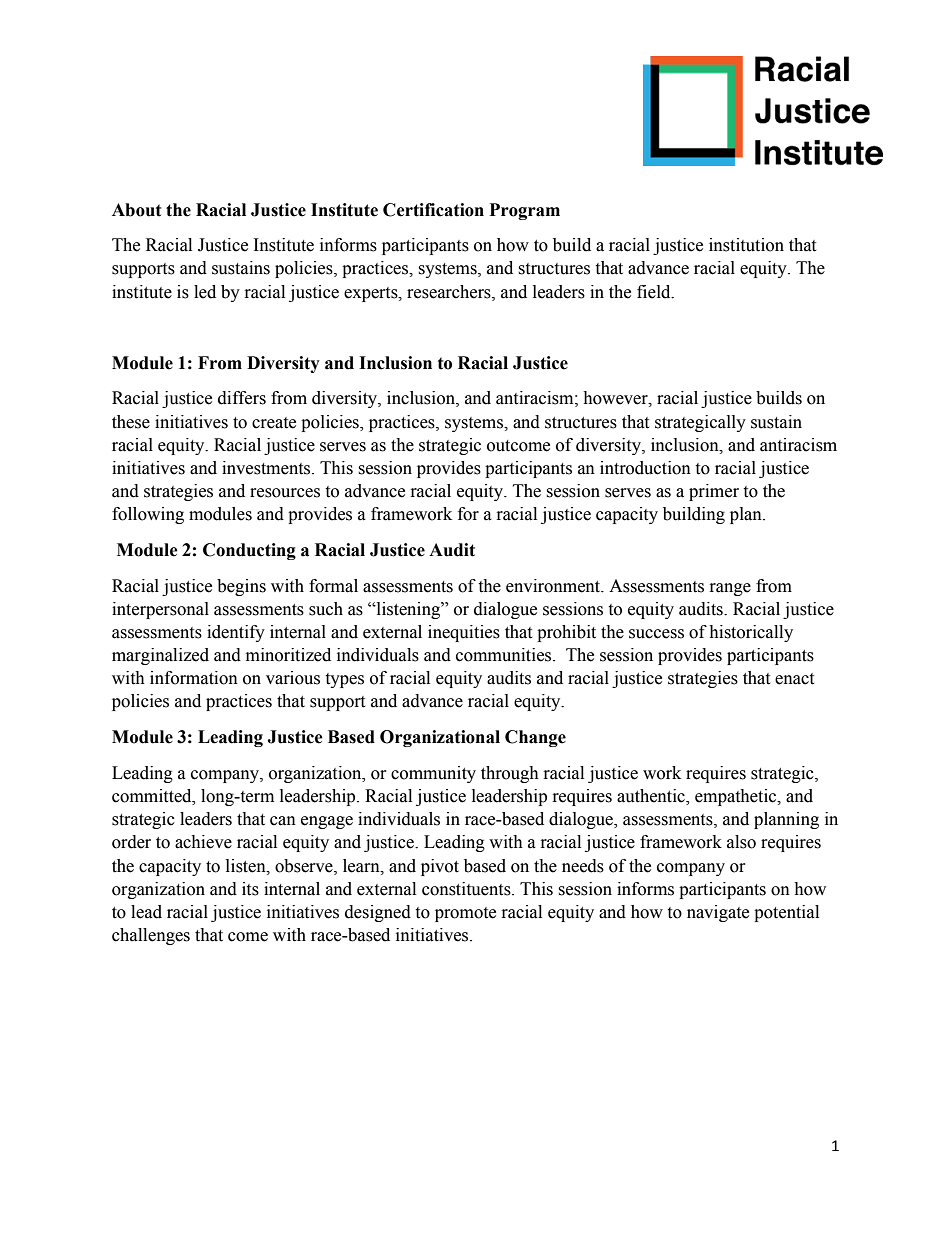 This page has height=1233, width=952. Describe the element at coordinates (433, 210) in the page. I see `Certification` at that location.
